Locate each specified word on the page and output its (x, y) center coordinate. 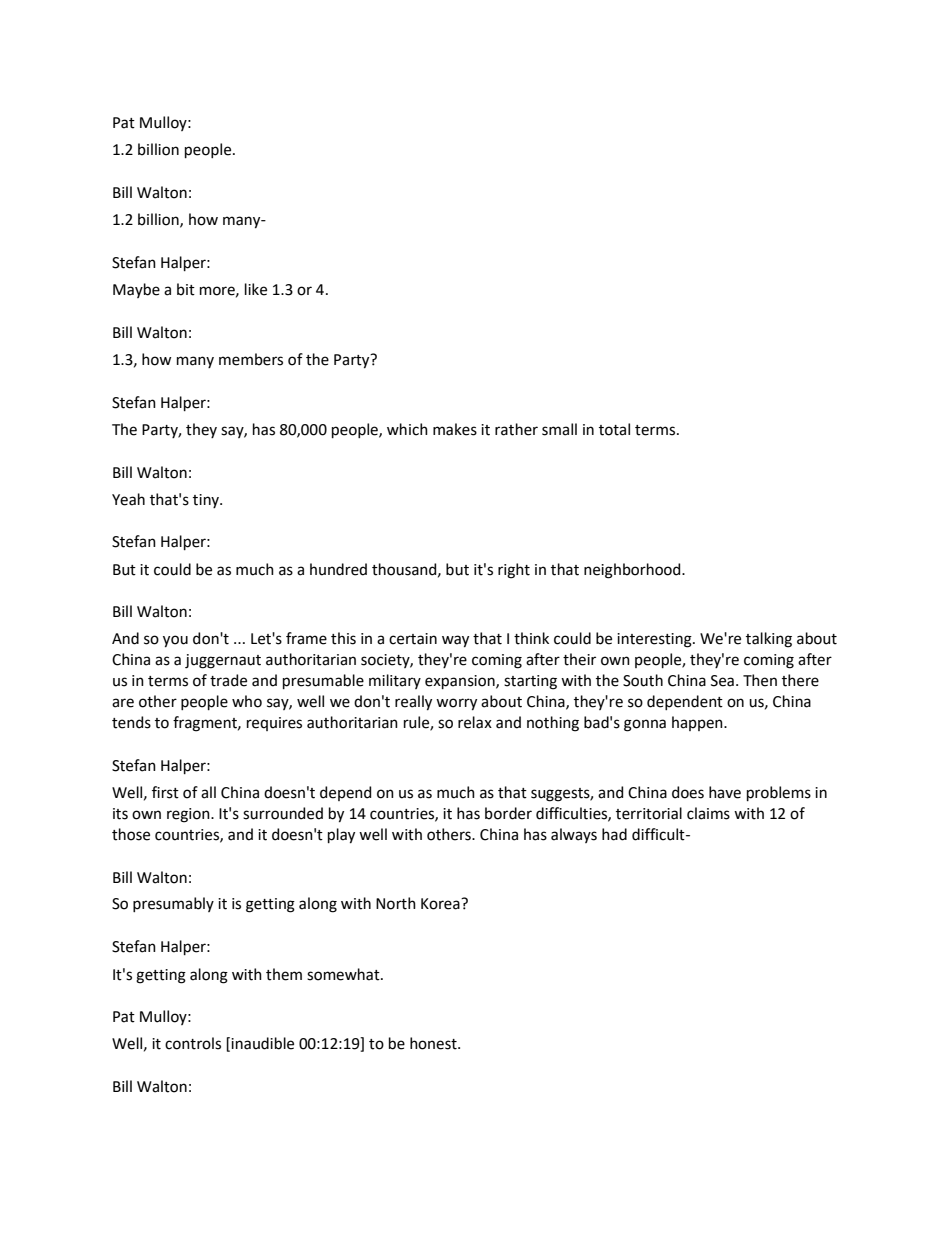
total (614, 429)
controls (193, 1043)
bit (186, 289)
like (256, 289)
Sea (722, 681)
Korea (441, 904)
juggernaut (223, 661)
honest (434, 1043)
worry (456, 704)
